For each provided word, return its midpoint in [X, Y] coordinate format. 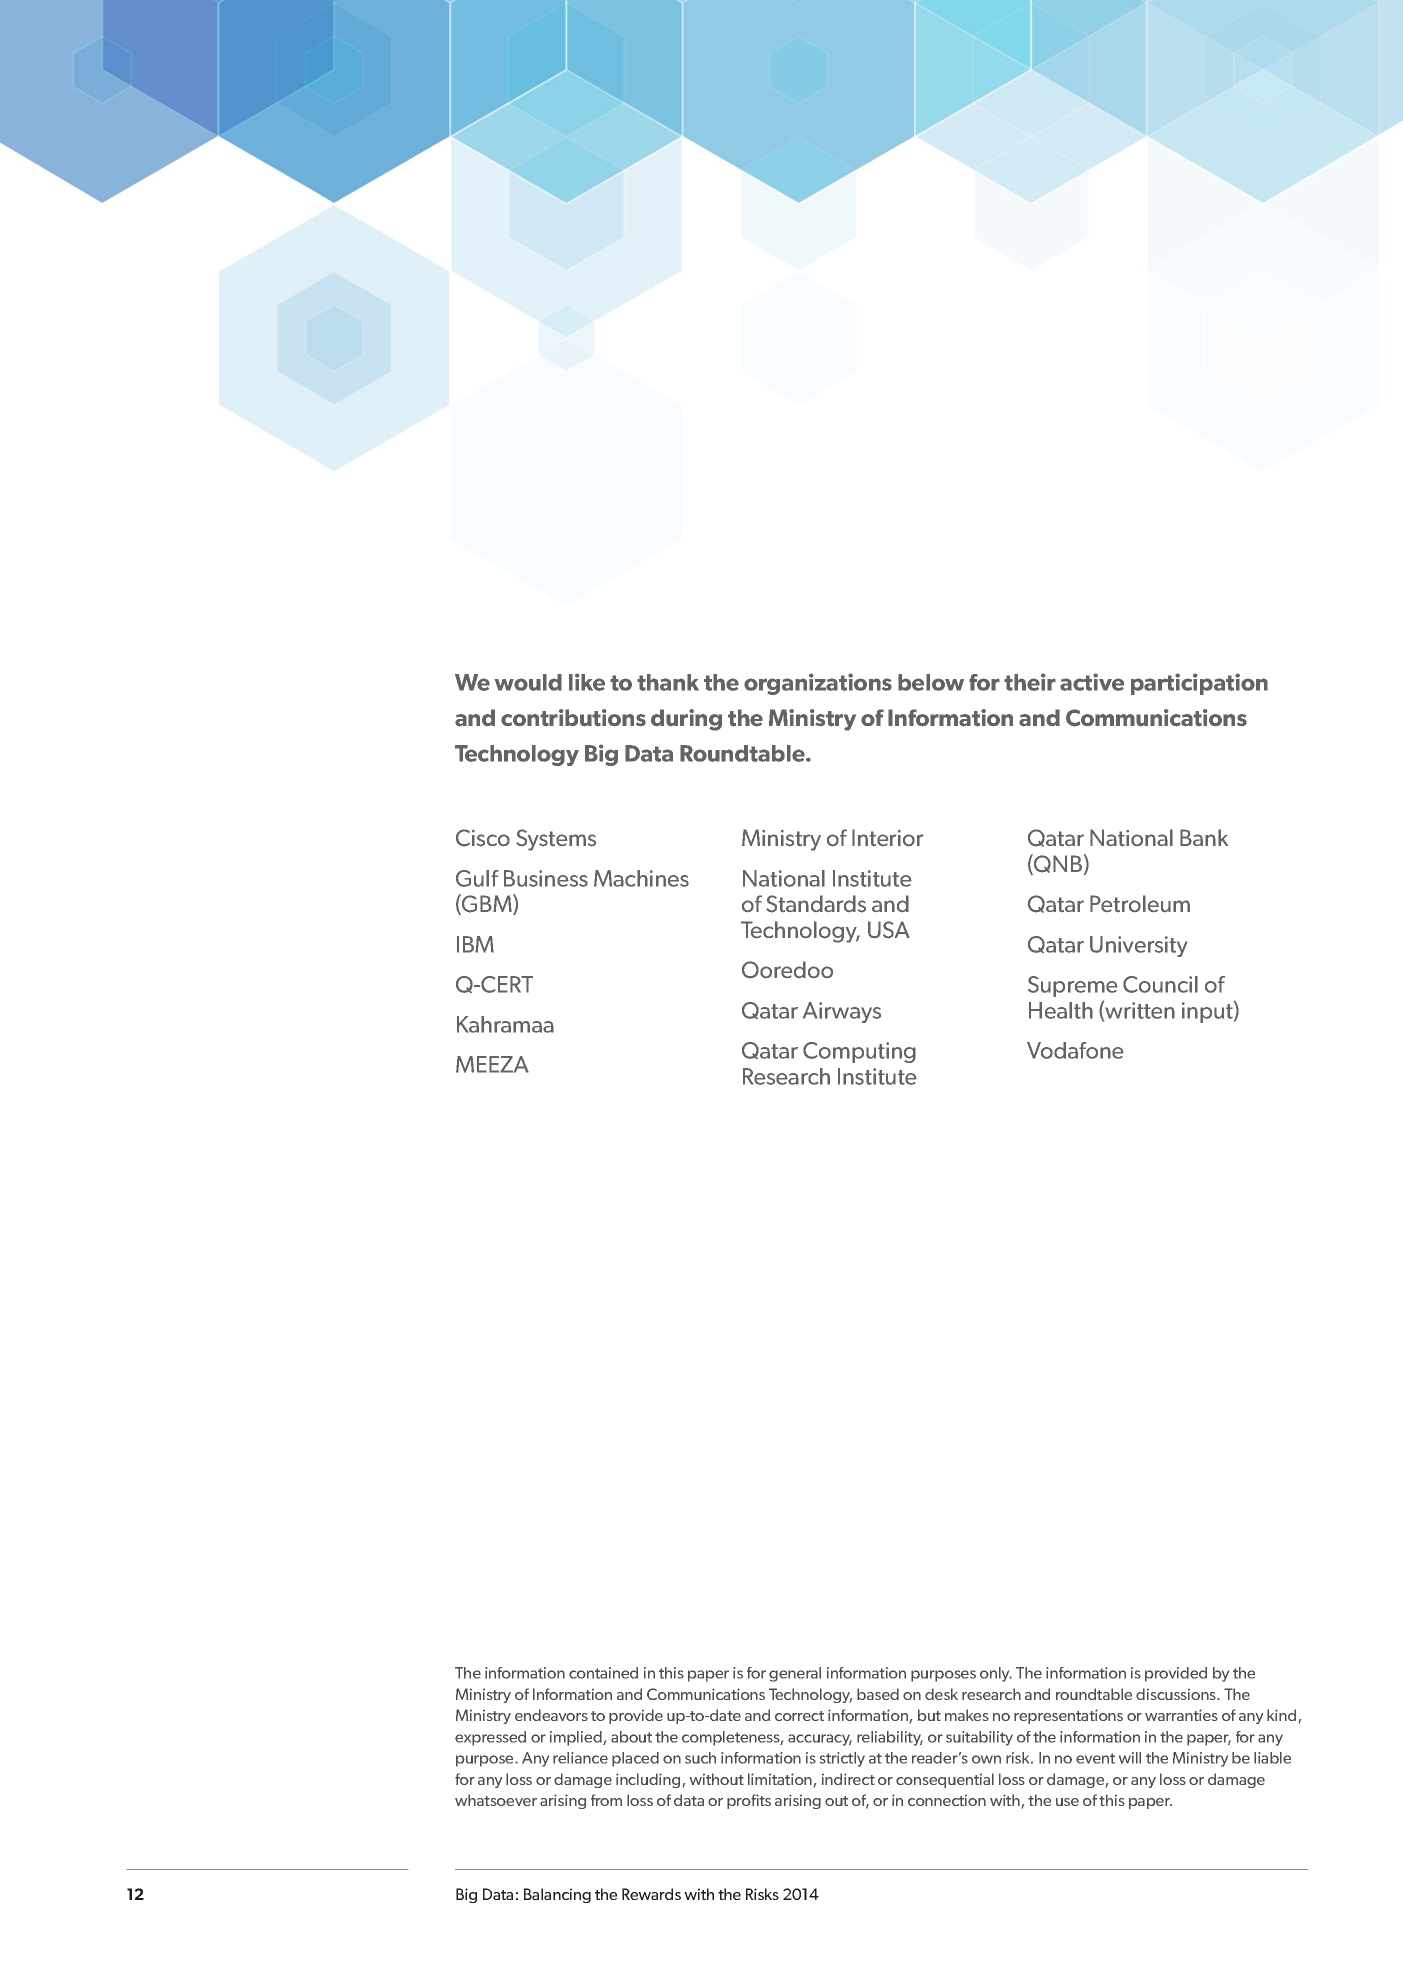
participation [1199, 684]
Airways [842, 1012]
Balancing [557, 1895]
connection [947, 1800]
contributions [573, 718]
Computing [859, 1052]
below [931, 682]
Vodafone [1075, 1050]
